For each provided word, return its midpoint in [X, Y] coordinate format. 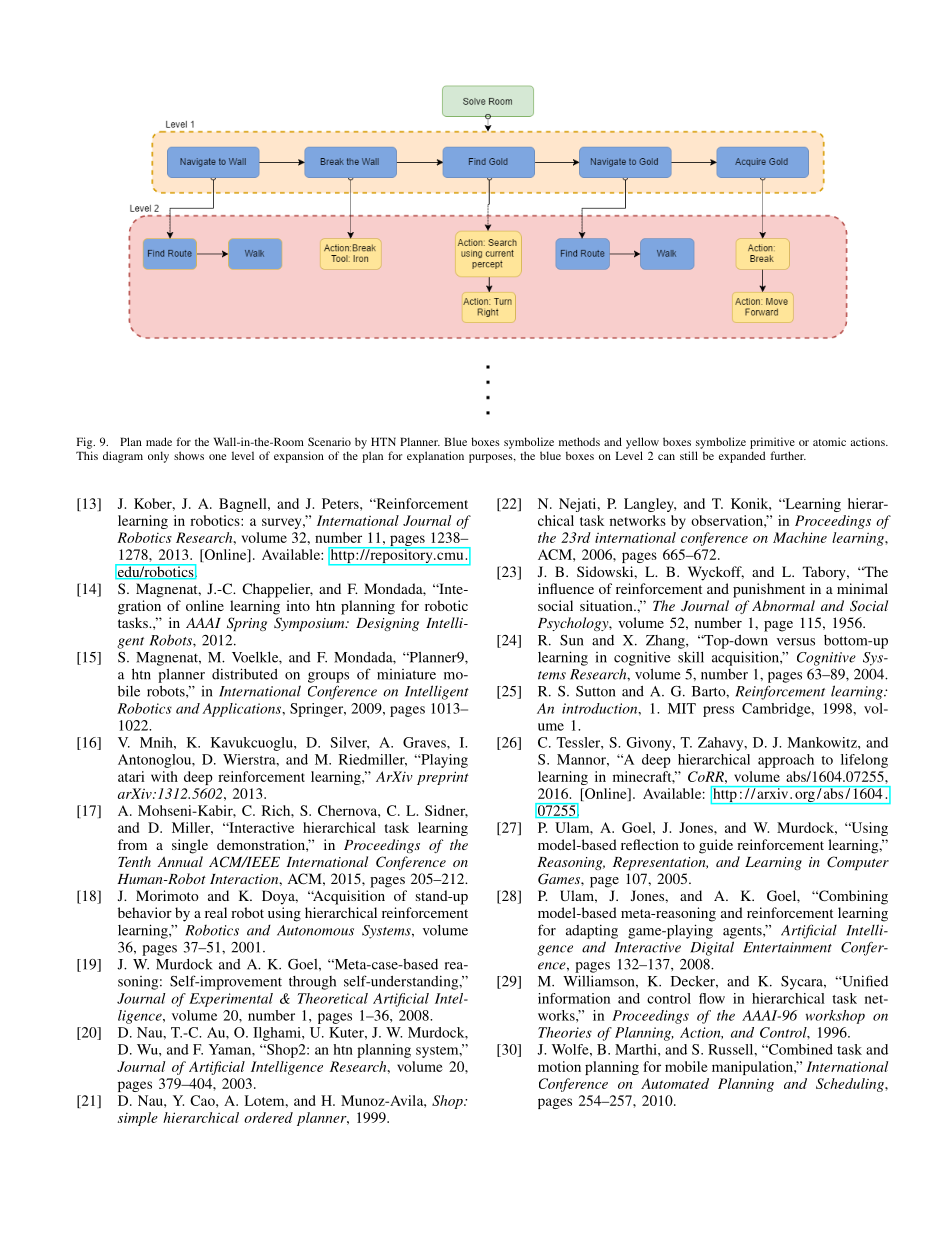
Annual [180, 861]
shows [189, 455]
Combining [852, 897]
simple [138, 1119]
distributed [245, 674]
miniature [406, 674]
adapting [592, 931]
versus [796, 642]
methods [579, 441]
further [788, 455]
